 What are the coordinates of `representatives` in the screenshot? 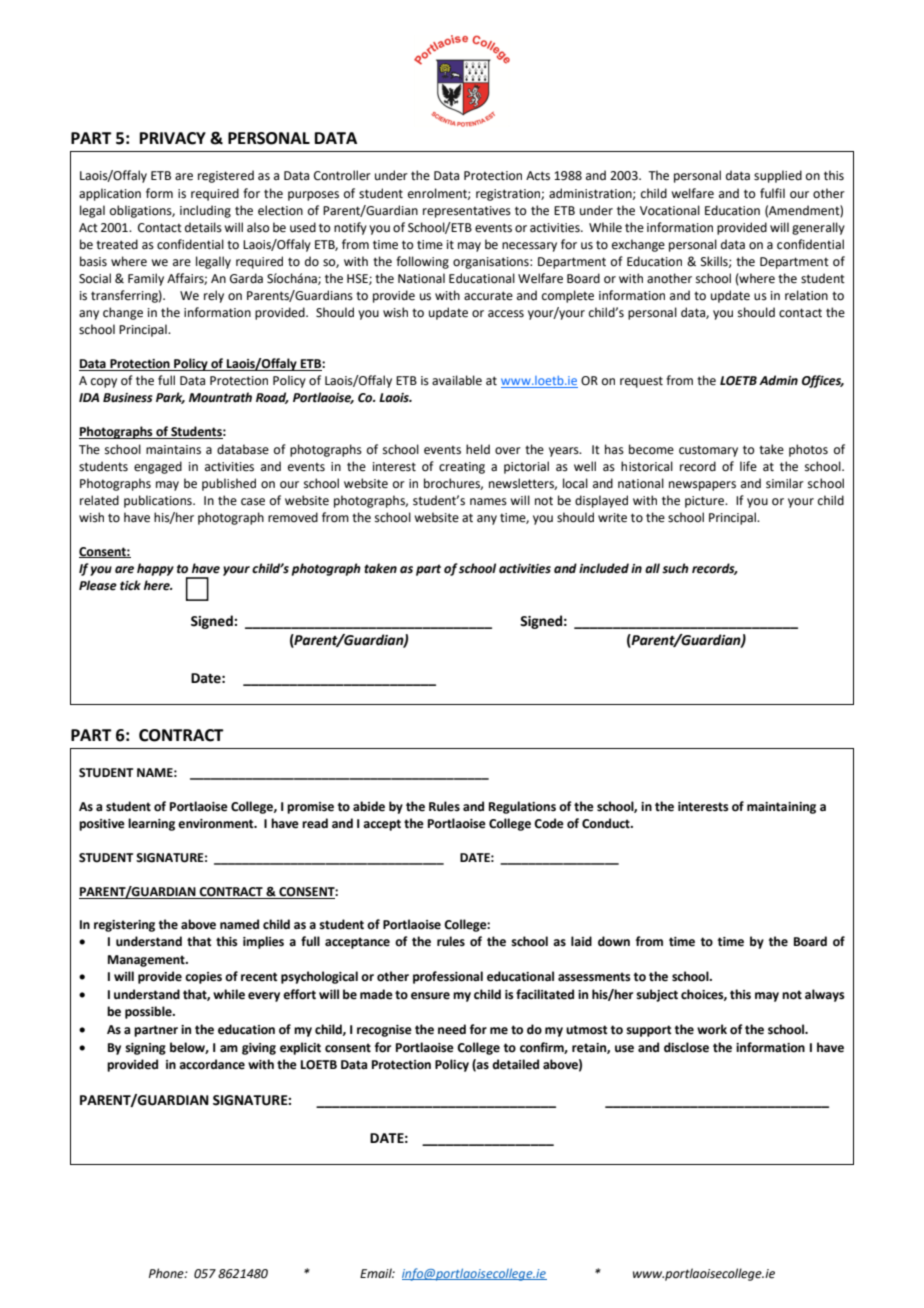 It's located at (467, 212).
